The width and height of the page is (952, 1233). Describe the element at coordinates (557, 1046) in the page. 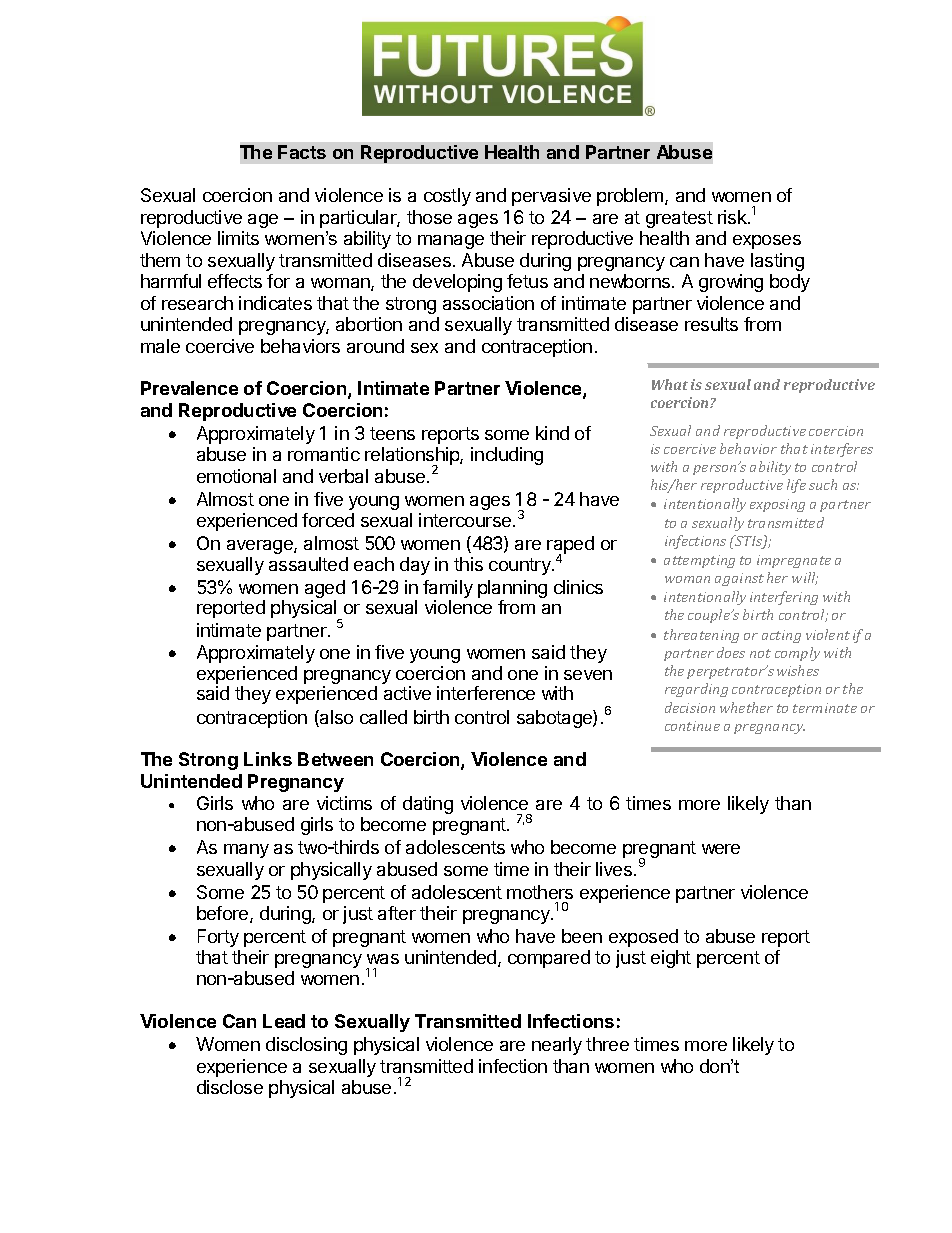

I see `nearly` at that location.
